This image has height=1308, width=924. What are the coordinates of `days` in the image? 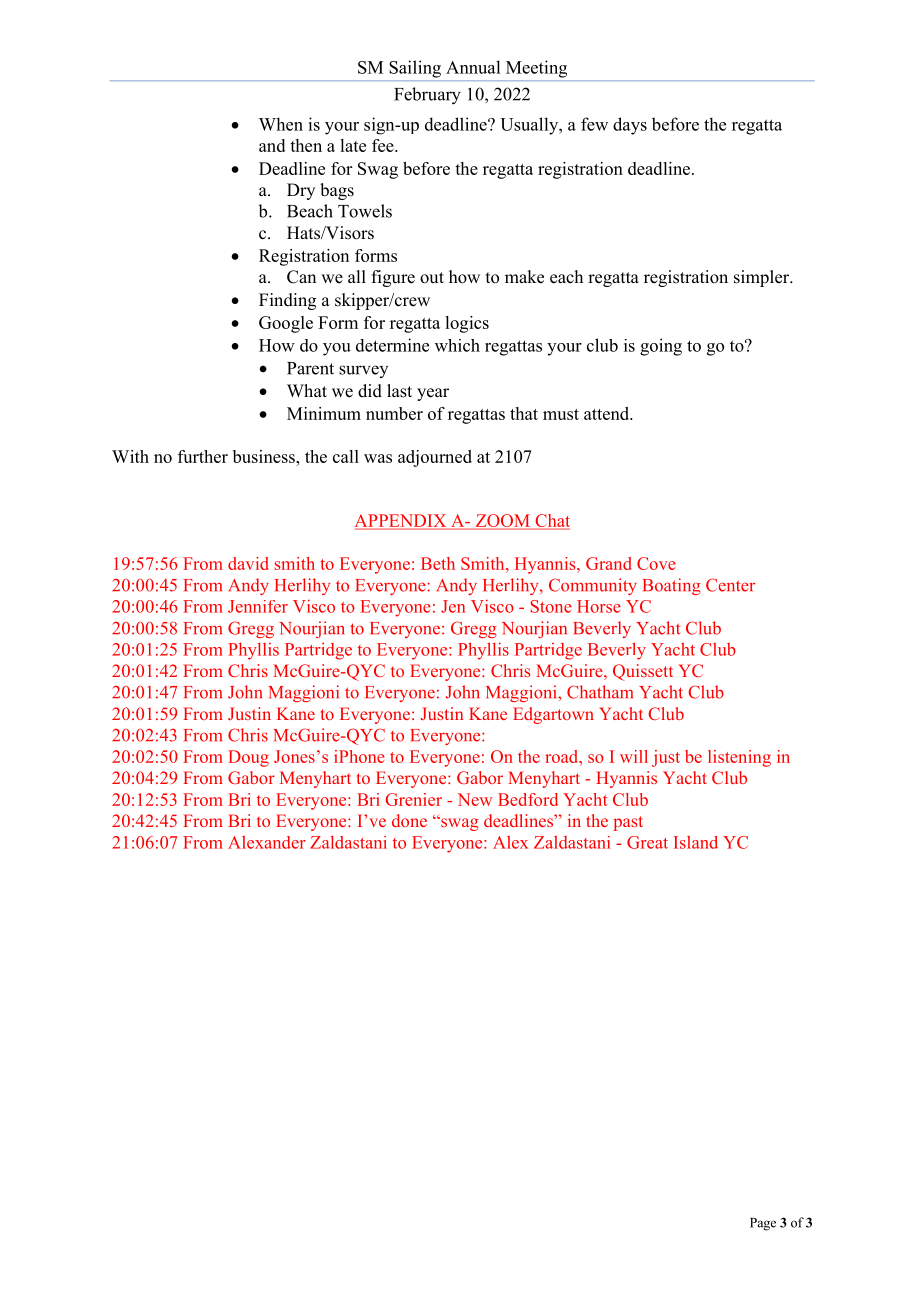 It's located at (630, 126).
